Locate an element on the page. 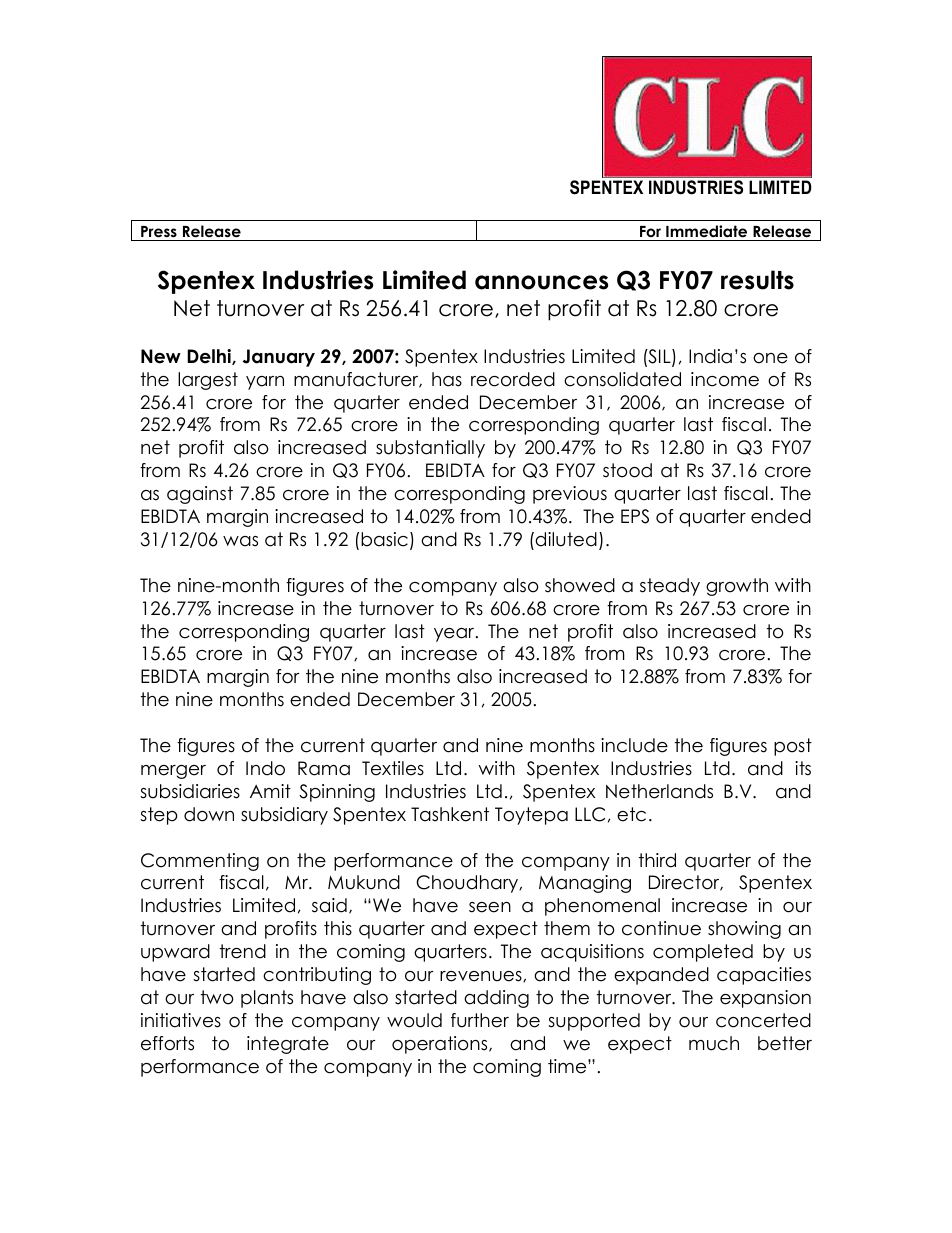  EPS is located at coordinates (635, 516).
